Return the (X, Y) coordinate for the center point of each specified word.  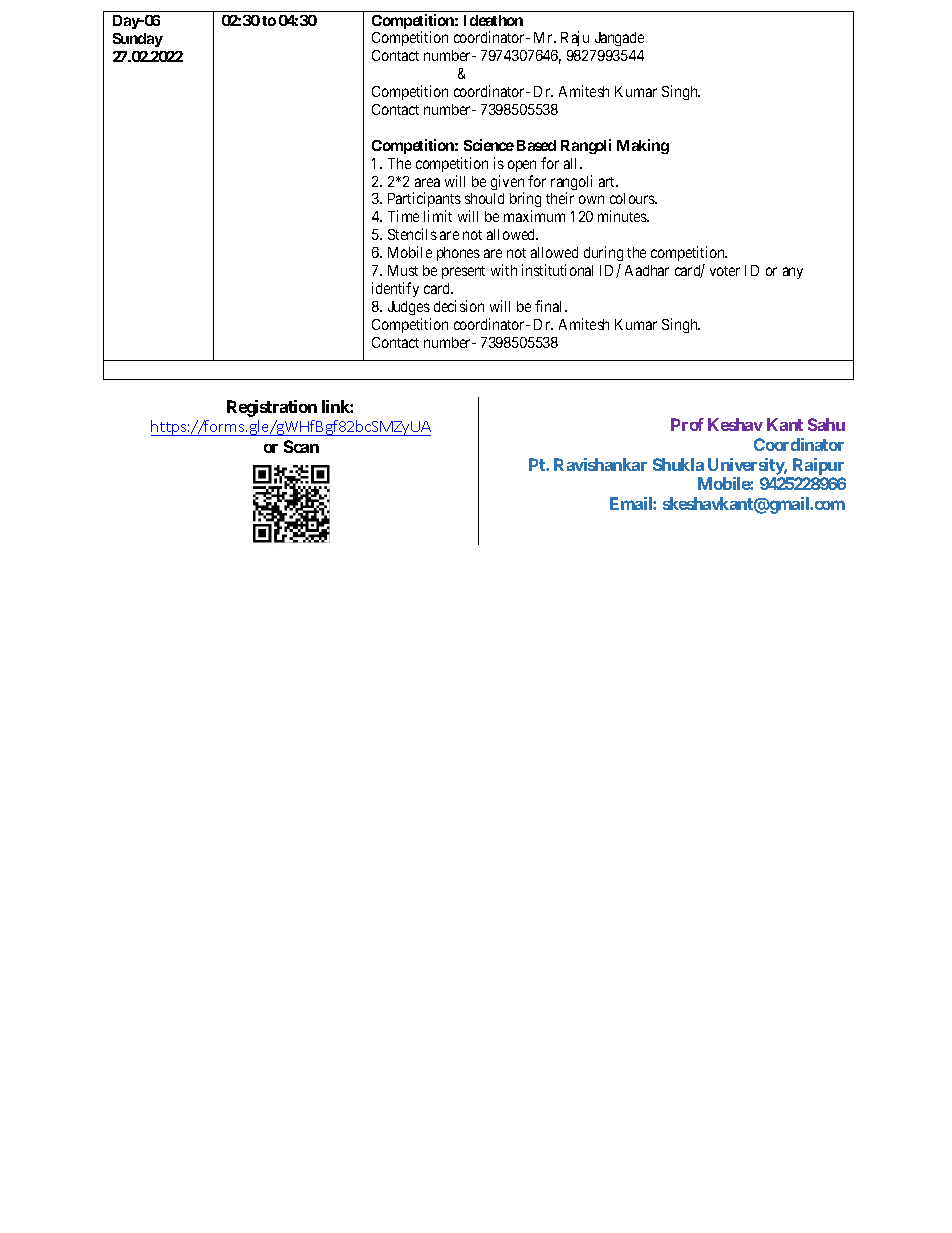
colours (633, 198)
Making (643, 146)
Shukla (678, 464)
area (427, 182)
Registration (272, 408)
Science (489, 145)
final (550, 306)
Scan (301, 446)
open (522, 166)
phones (458, 254)
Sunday (138, 40)
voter (725, 271)
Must (403, 270)
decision (459, 306)
